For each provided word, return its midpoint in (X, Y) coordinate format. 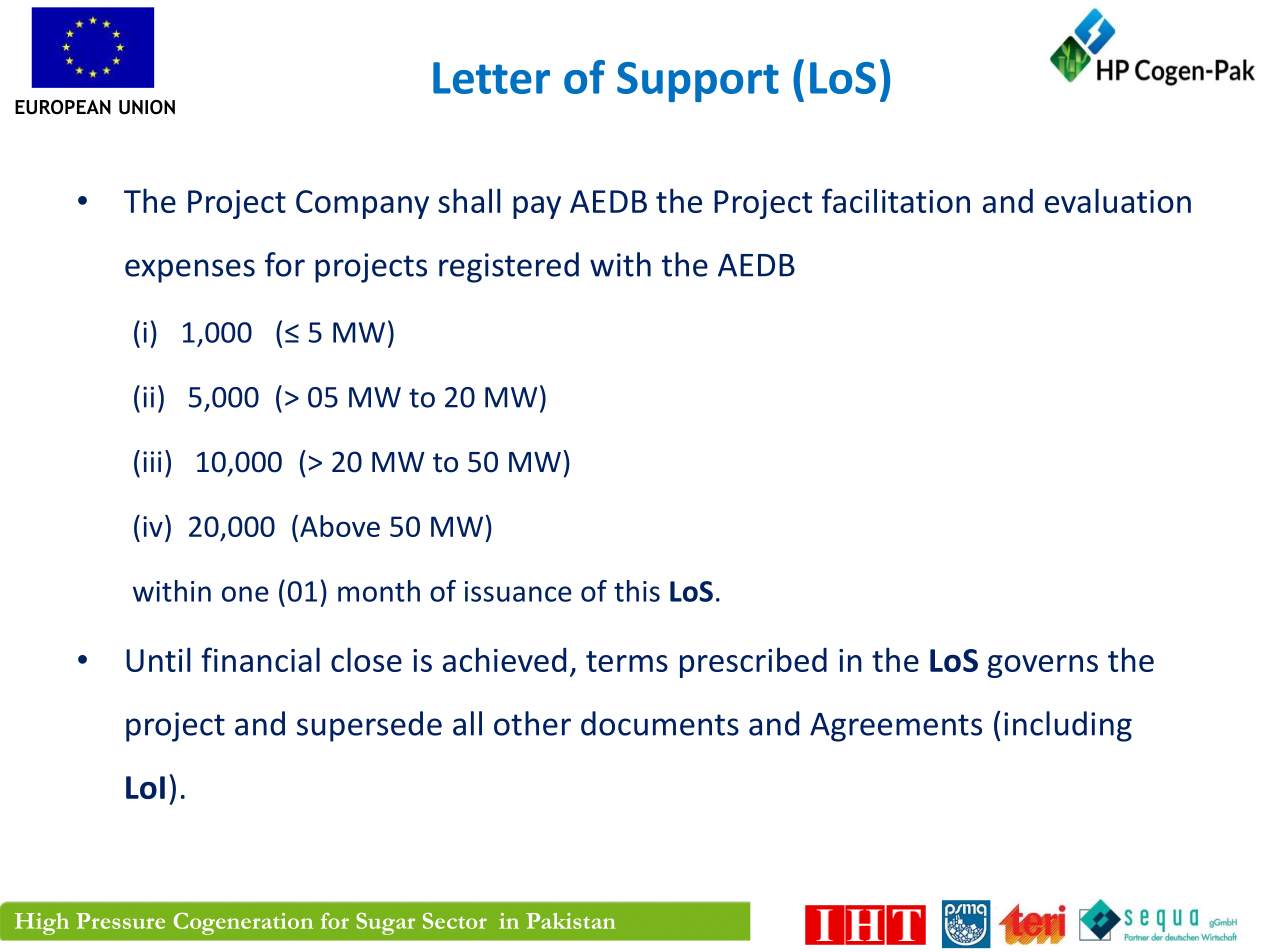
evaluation (1118, 200)
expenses (190, 271)
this (637, 591)
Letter (491, 78)
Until (158, 659)
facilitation (896, 200)
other (532, 723)
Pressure (120, 921)
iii (152, 461)
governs (1042, 666)
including (1068, 726)
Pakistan (571, 921)
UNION (147, 107)
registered (509, 267)
